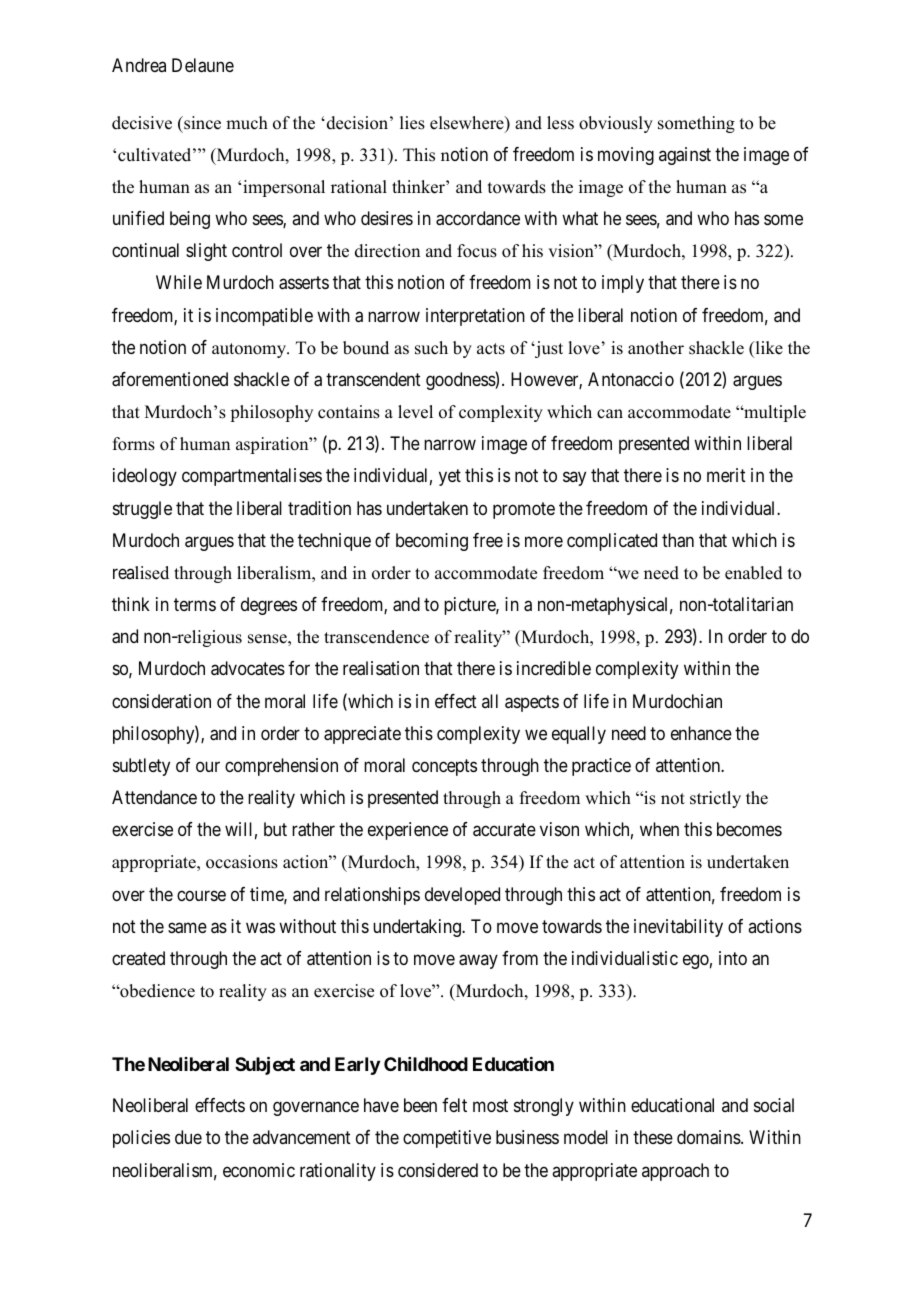 This image has height=1308, width=924. I want to click on domains, so click(709, 1137).
